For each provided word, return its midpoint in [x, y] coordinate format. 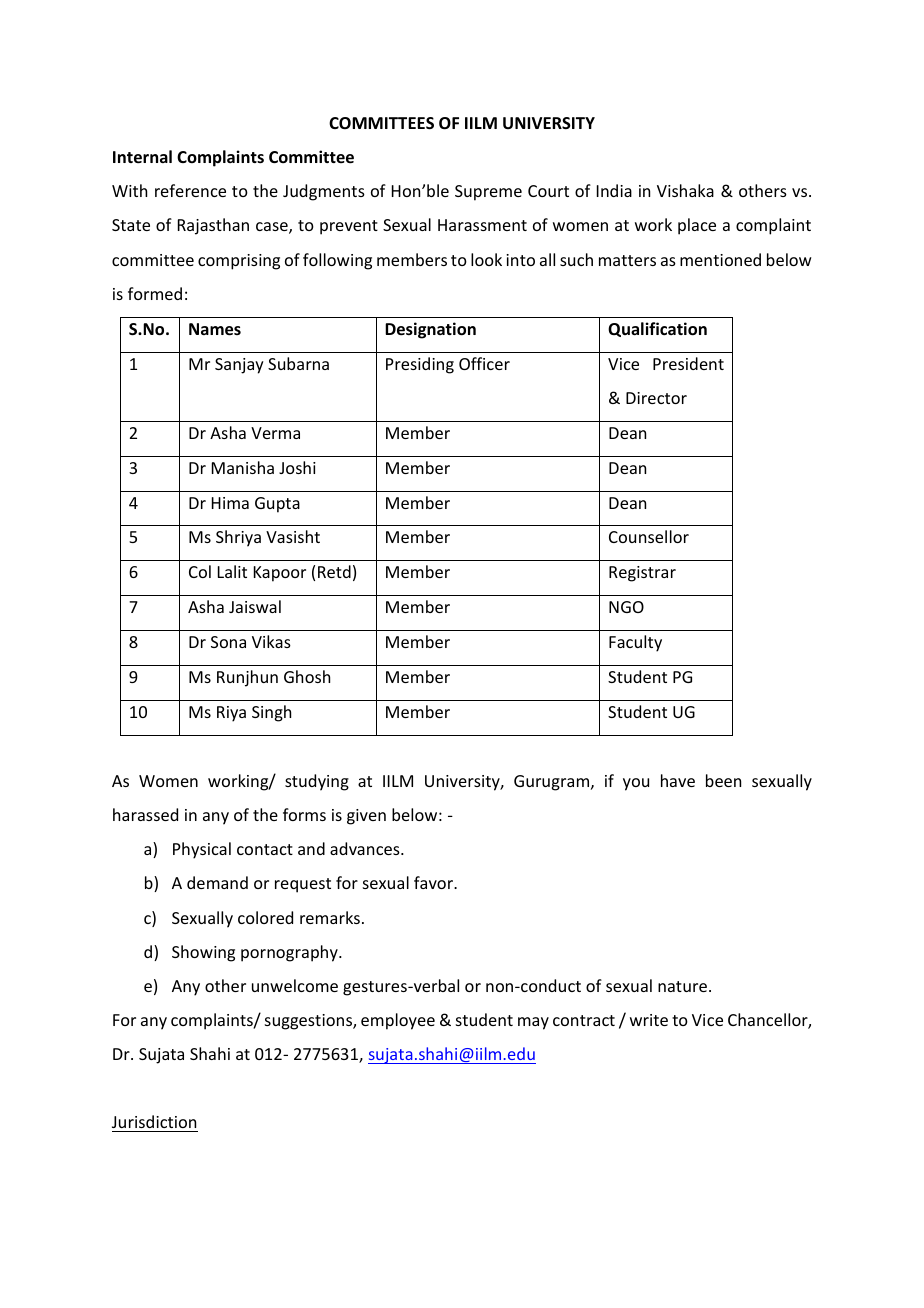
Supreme [488, 193]
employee [398, 1021]
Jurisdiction [155, 1123]
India [614, 190]
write [649, 1020]
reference [190, 190]
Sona [228, 642]
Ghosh [307, 676]
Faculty [635, 643]
